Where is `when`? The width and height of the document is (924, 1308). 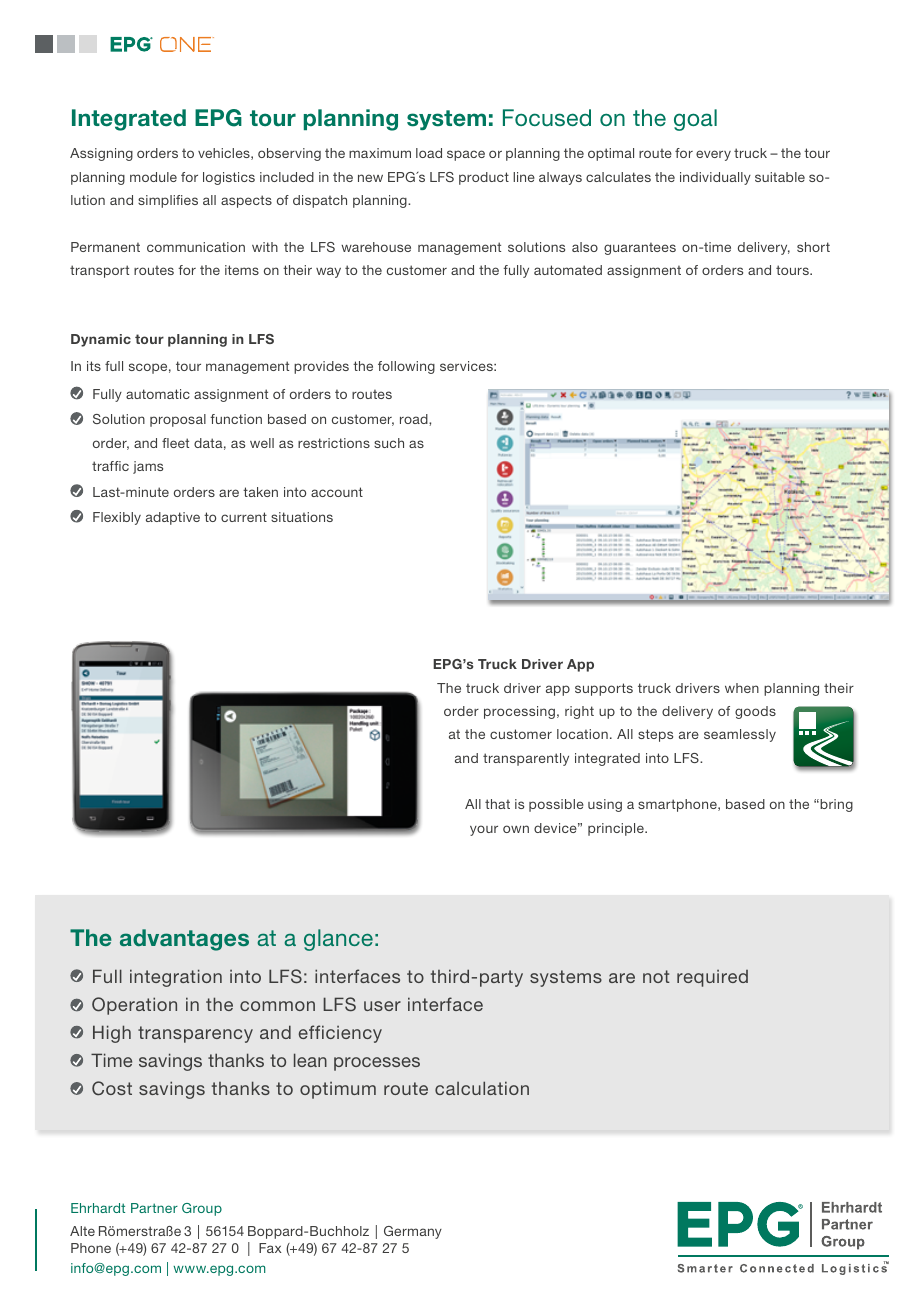 when is located at coordinates (742, 688).
